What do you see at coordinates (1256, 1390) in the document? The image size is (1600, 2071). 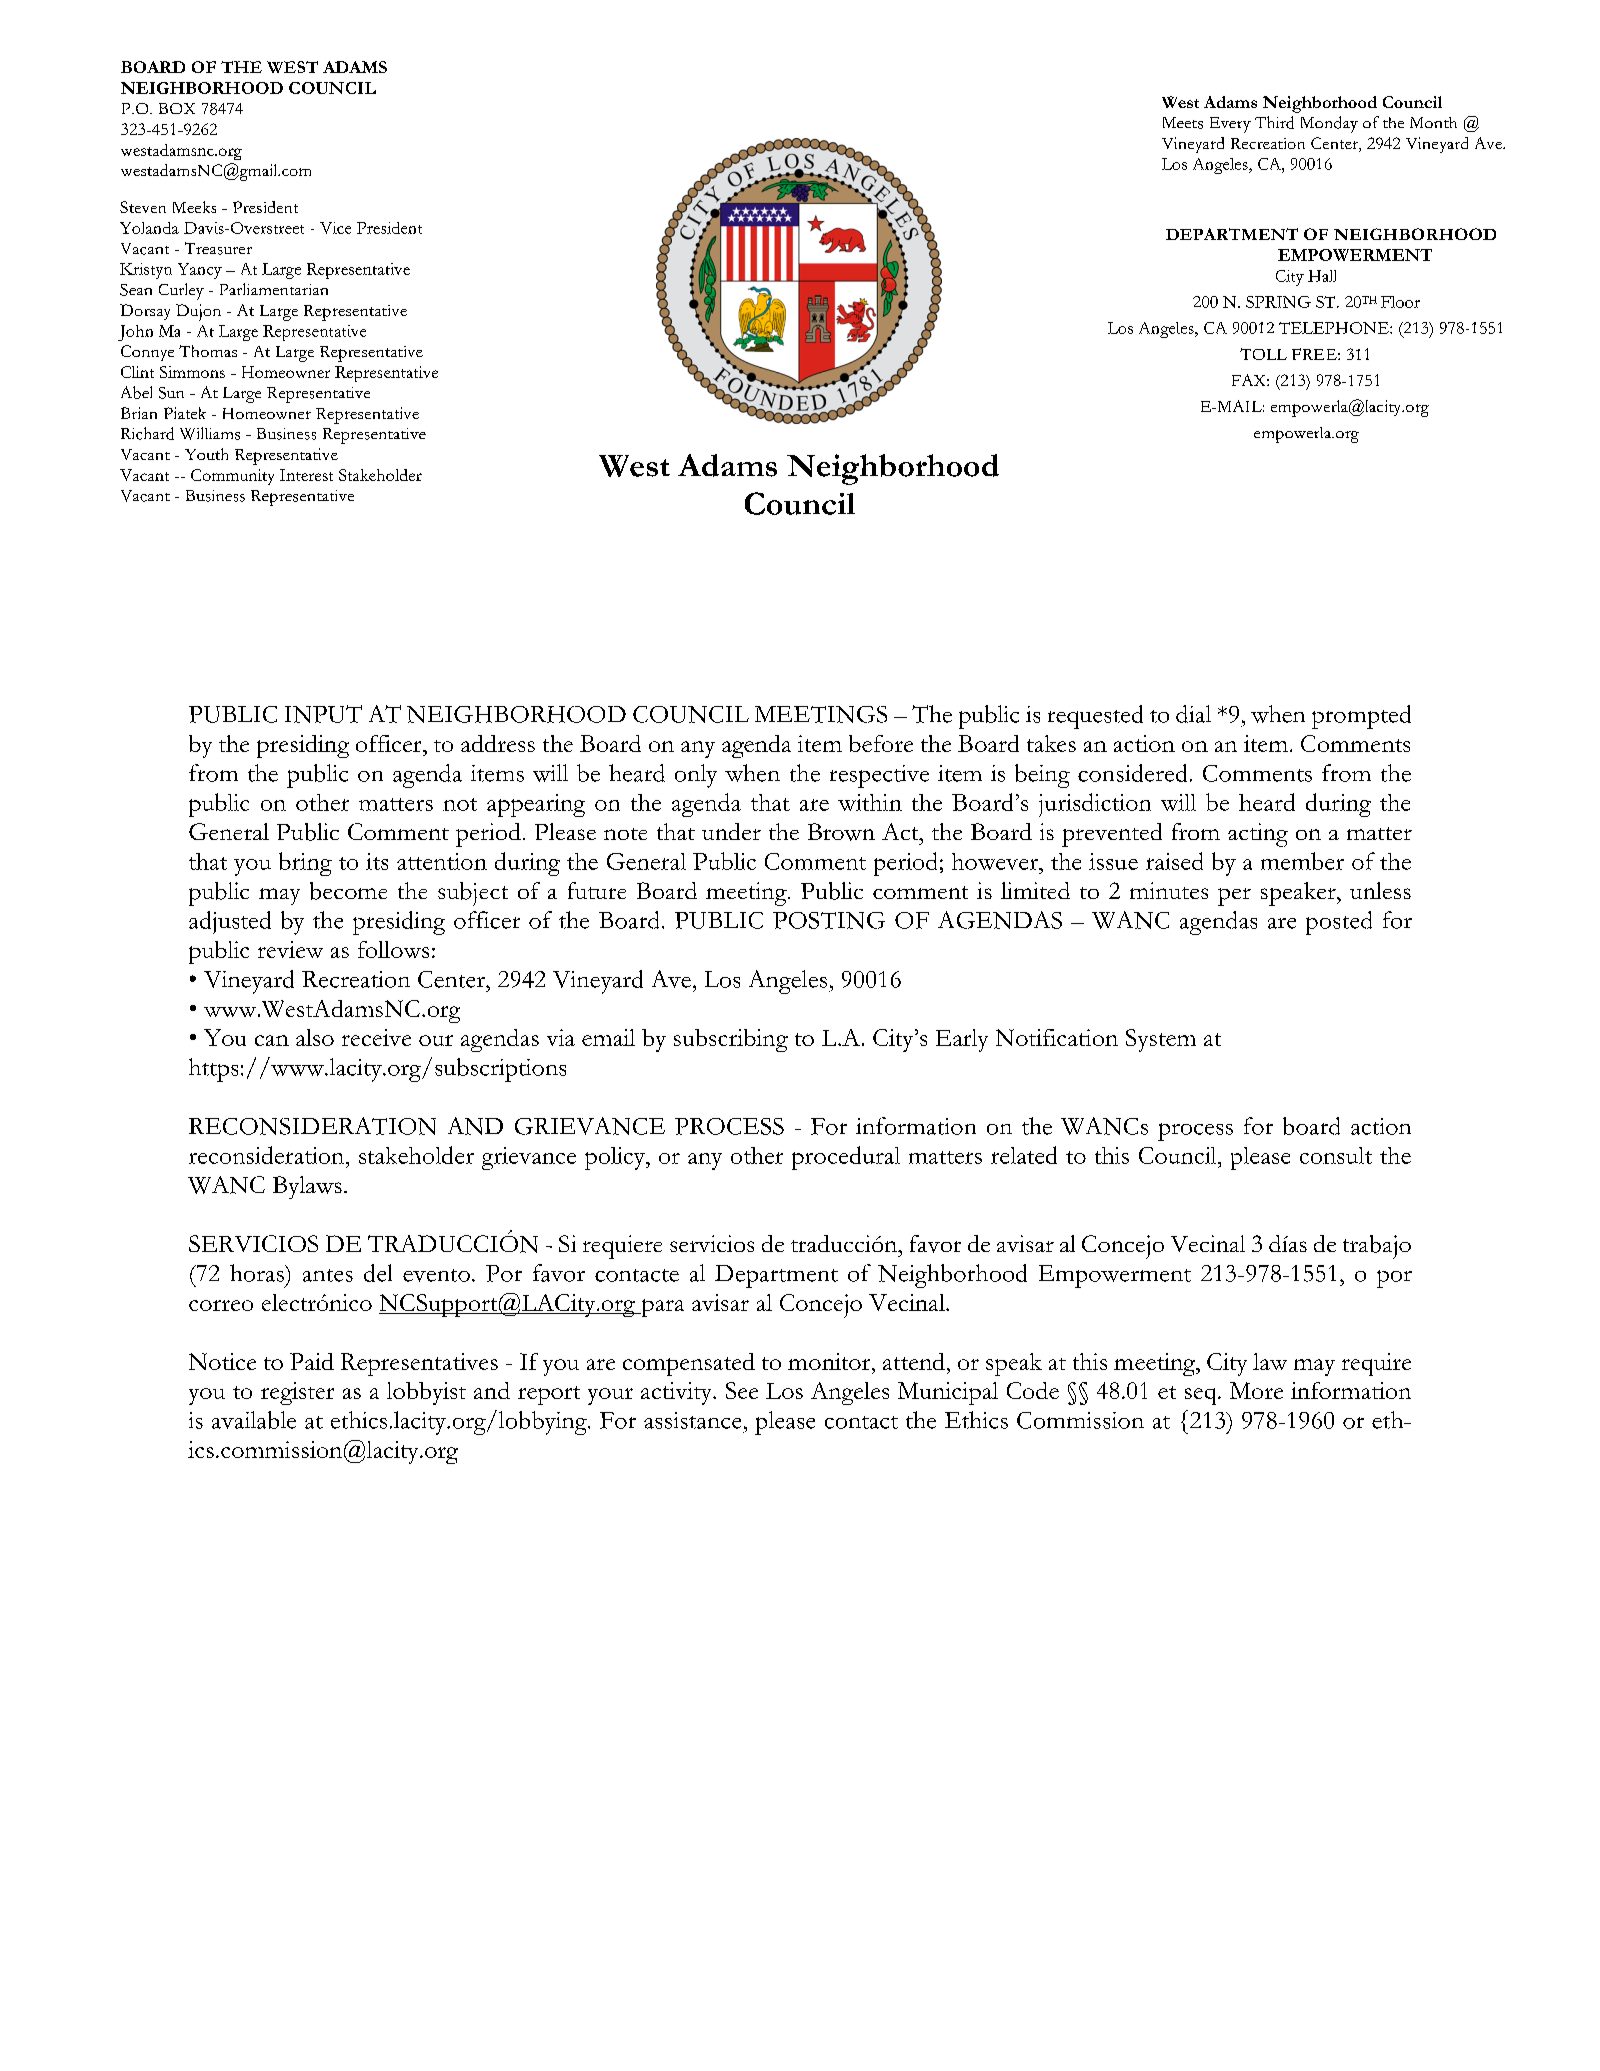 I see `More` at bounding box center [1256, 1390].
